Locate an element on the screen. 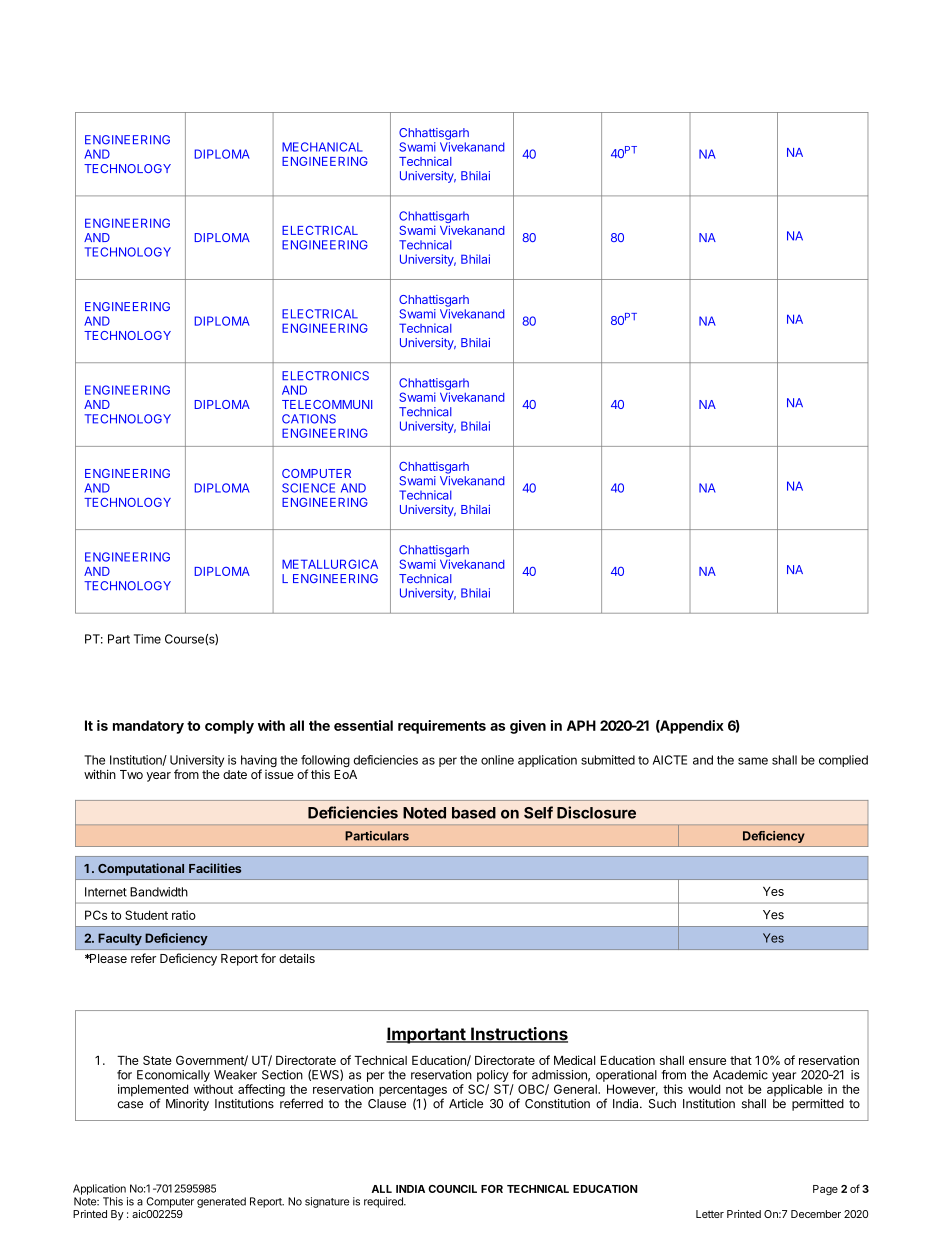  ELECTRONICS is located at coordinates (325, 376).
